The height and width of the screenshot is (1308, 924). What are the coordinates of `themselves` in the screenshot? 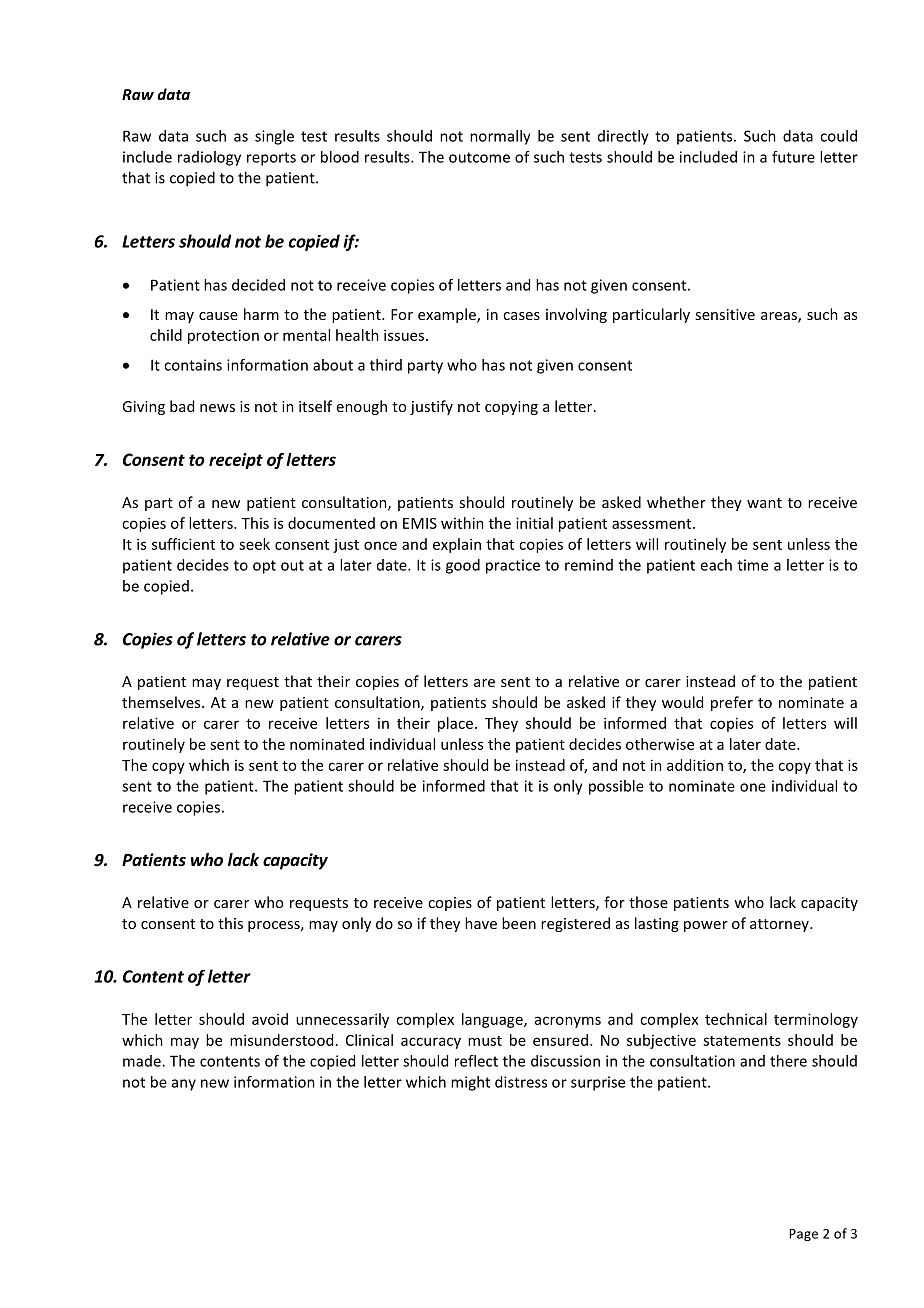 It's located at (162, 702).
